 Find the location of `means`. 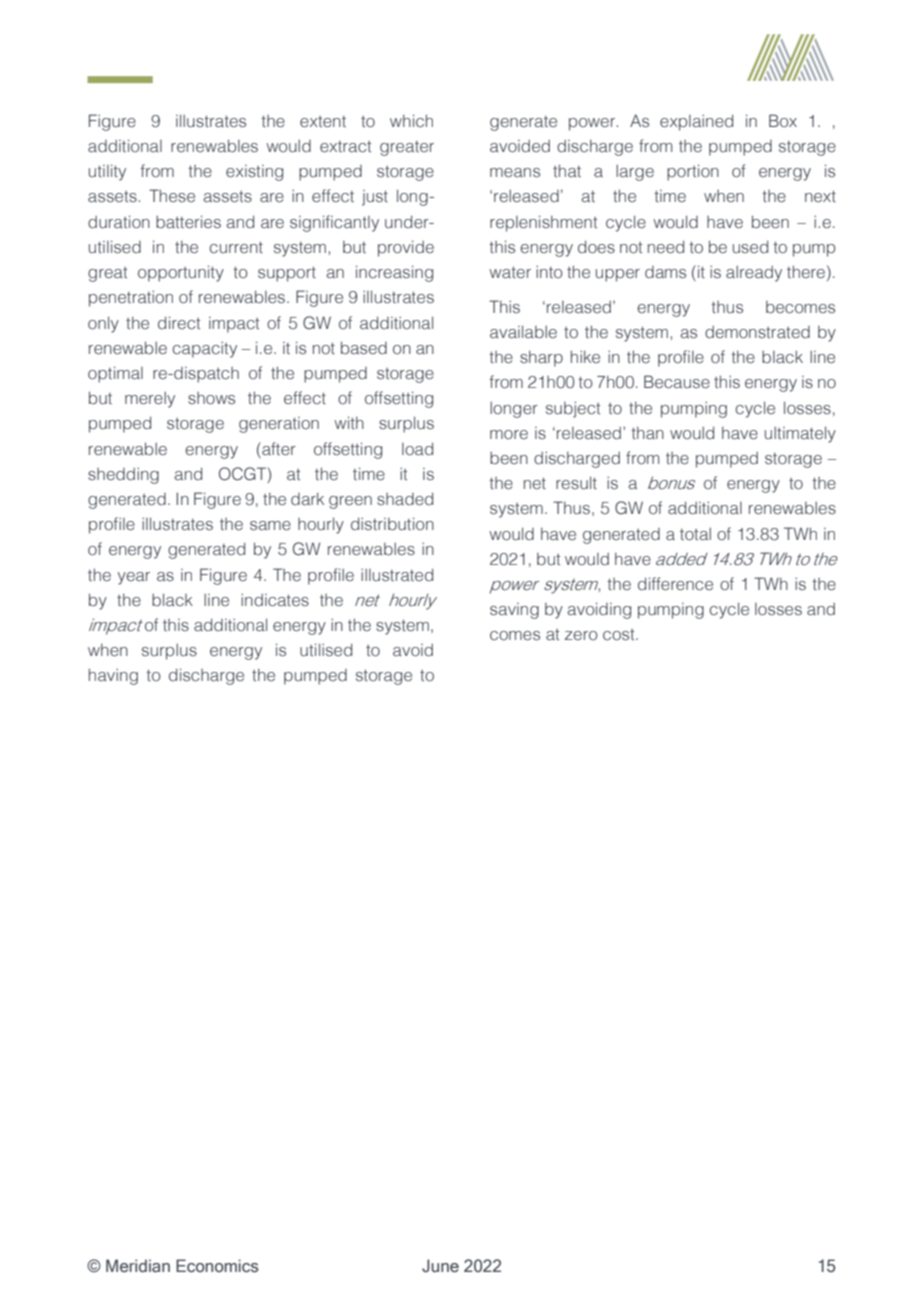

means is located at coordinates (515, 173).
